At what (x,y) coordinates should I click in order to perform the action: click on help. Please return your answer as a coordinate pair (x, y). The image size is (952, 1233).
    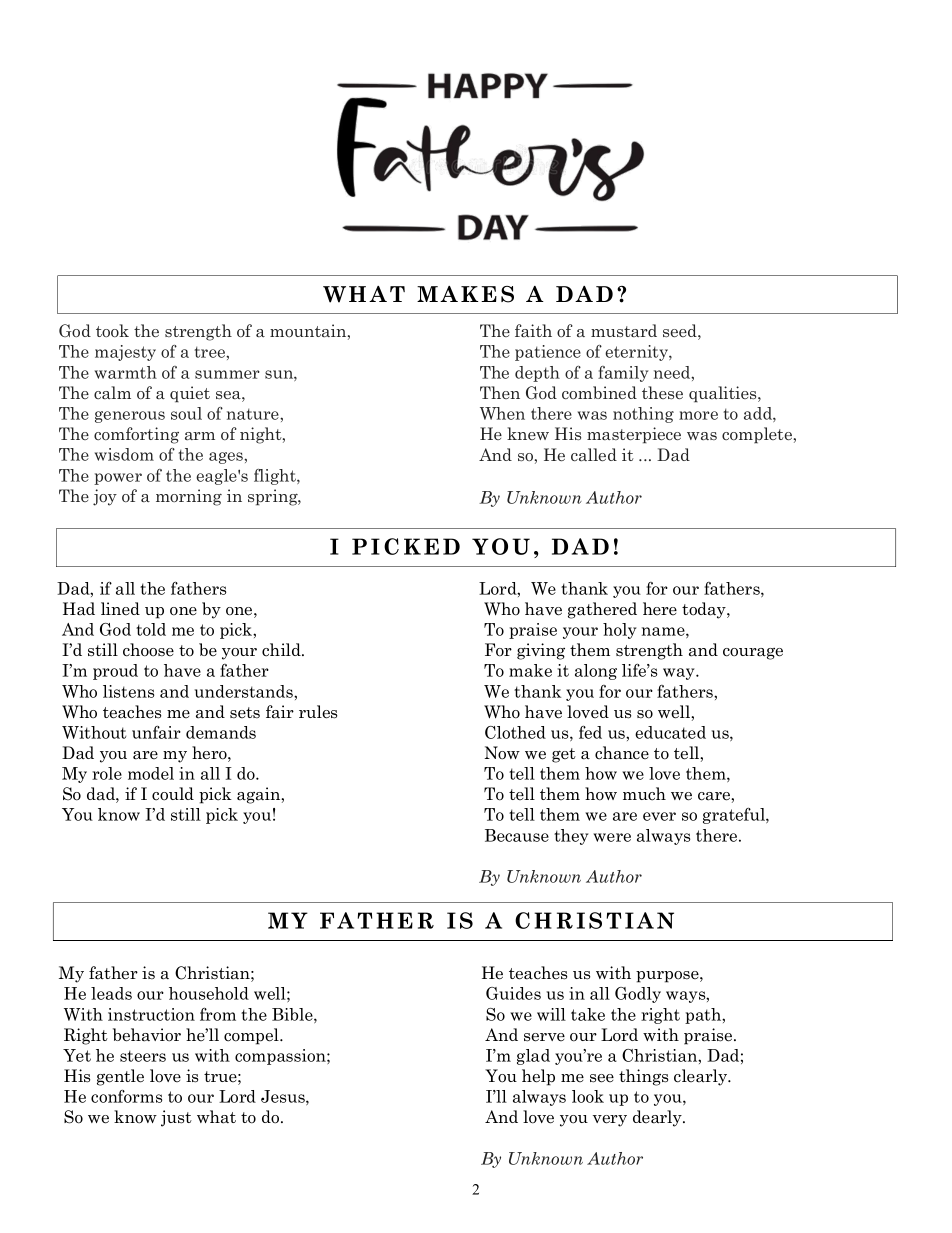
    Looking at the image, I should click on (538, 1077).
